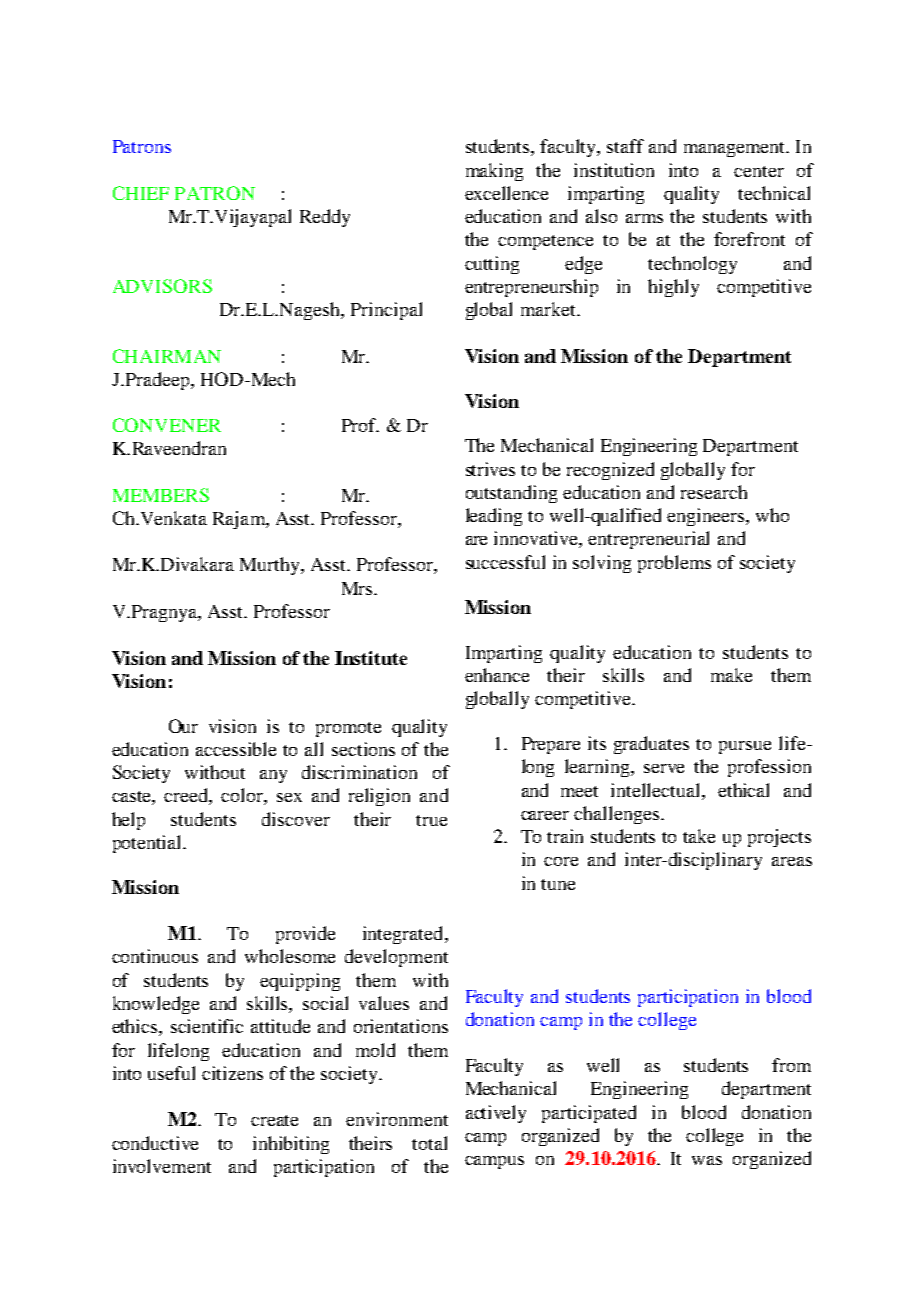 This screenshot has height=1308, width=924. I want to click on continuous, so click(155, 956).
